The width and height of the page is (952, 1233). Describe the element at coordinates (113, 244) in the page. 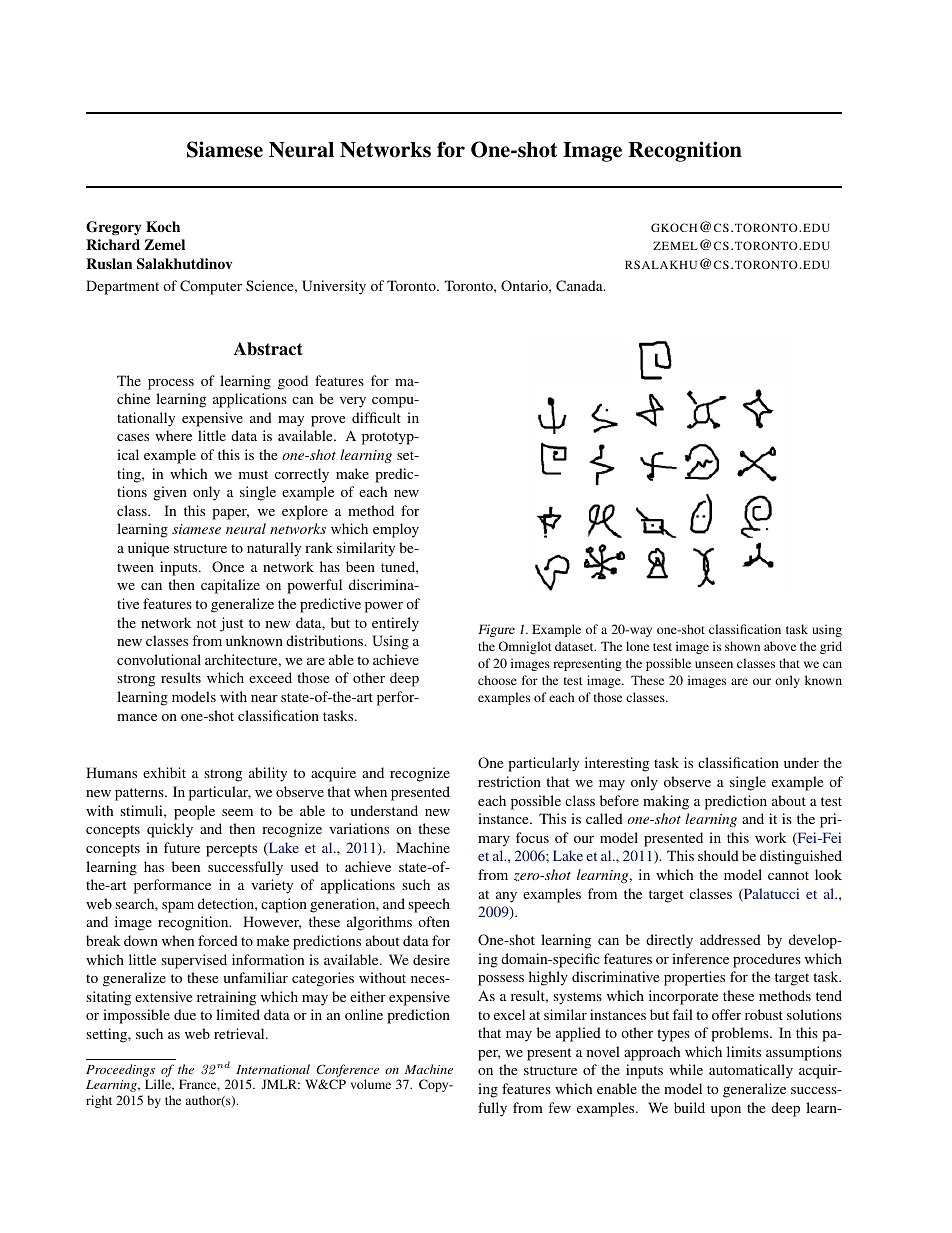

I see `Richard` at that location.
